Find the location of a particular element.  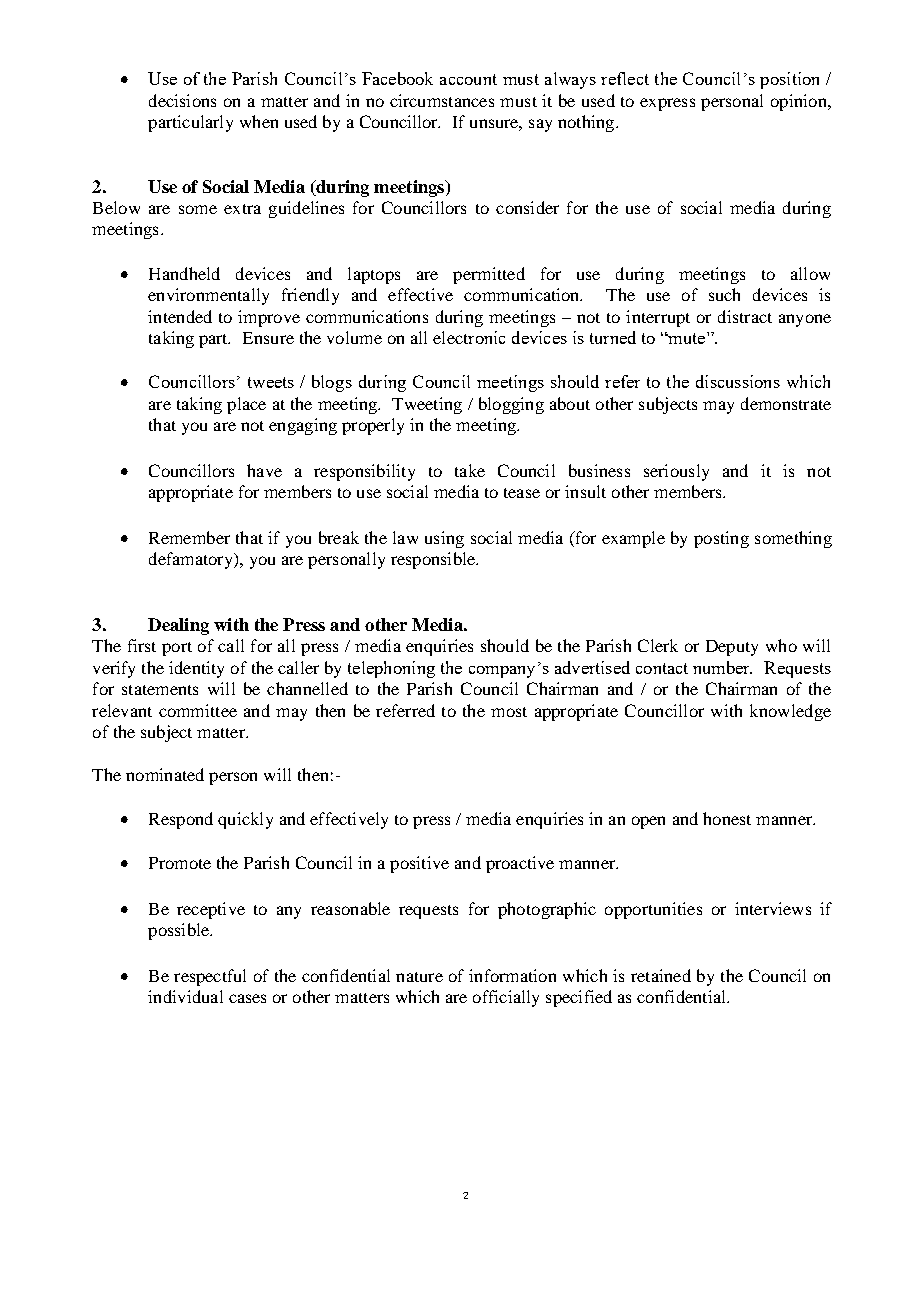

circumstances is located at coordinates (442, 100).
